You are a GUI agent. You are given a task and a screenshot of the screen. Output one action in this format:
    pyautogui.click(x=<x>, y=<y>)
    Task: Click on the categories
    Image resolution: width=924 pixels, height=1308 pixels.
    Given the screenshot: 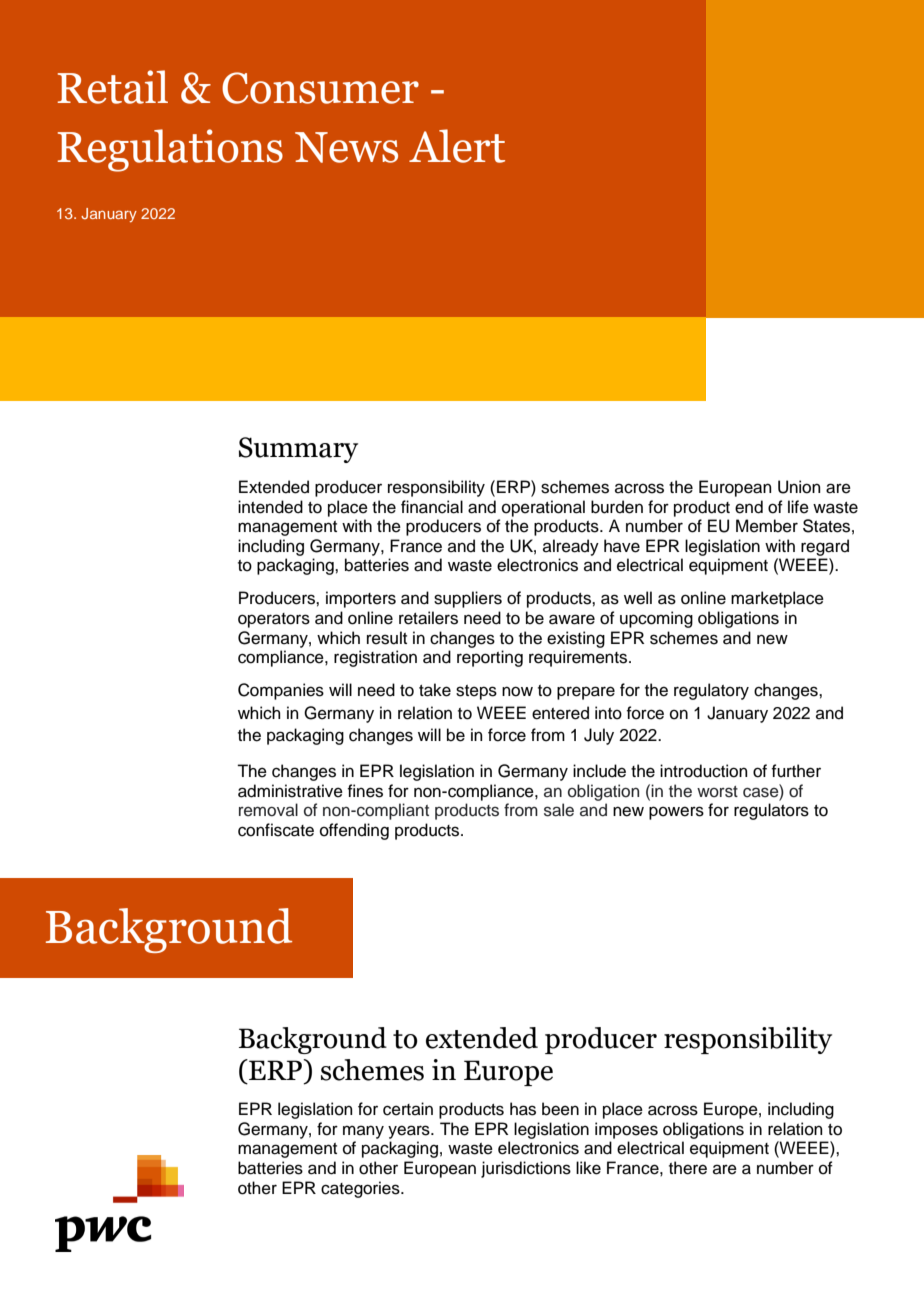 What is the action you would take?
    pyautogui.click(x=361, y=1189)
